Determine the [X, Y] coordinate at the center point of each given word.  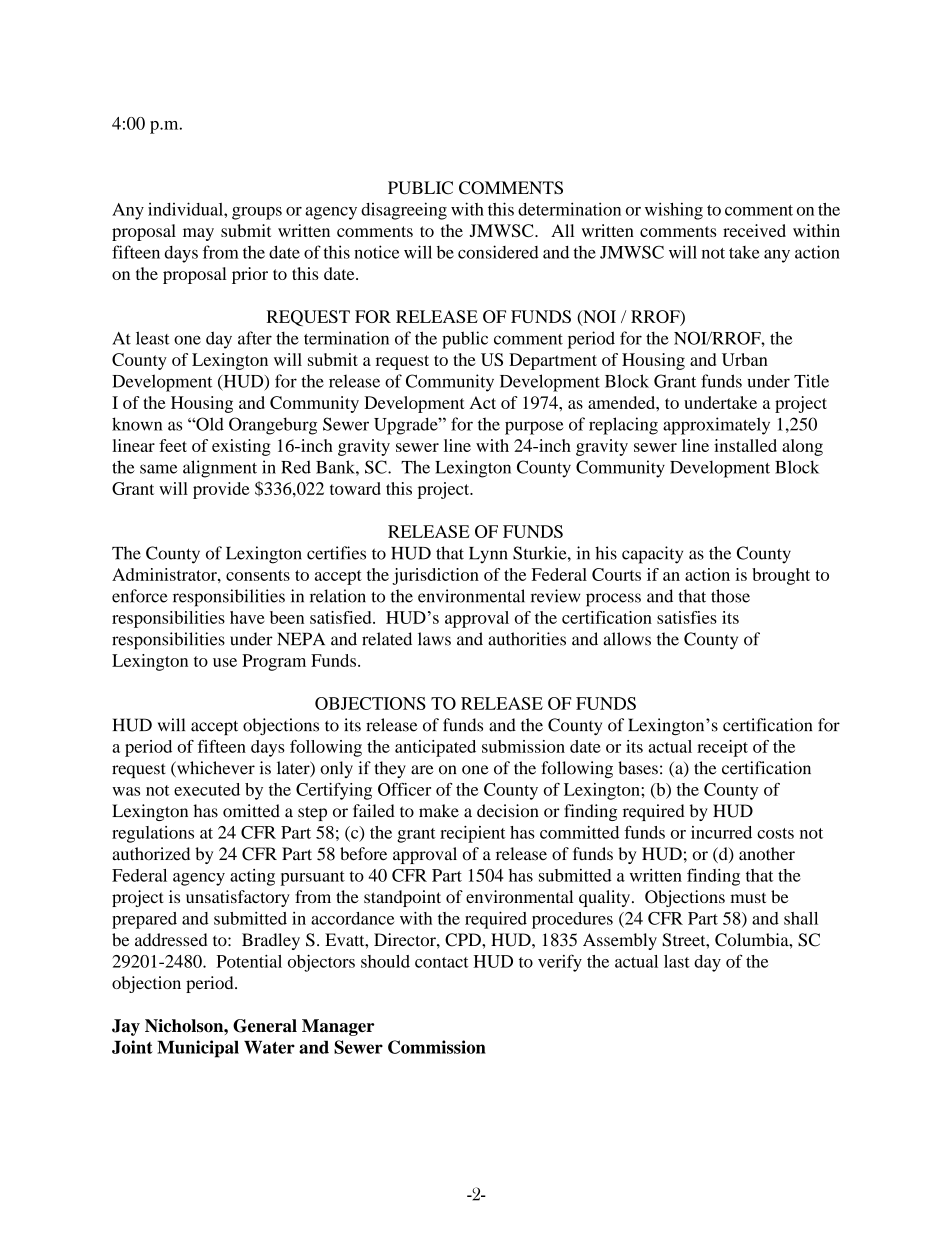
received [754, 230]
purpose [534, 428]
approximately [716, 426]
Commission [437, 1047]
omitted [251, 811]
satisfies [687, 617]
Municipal [198, 1049]
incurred [721, 832]
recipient [473, 834]
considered [498, 252]
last [677, 961]
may [198, 234]
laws [434, 639]
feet [173, 445]
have [247, 617]
